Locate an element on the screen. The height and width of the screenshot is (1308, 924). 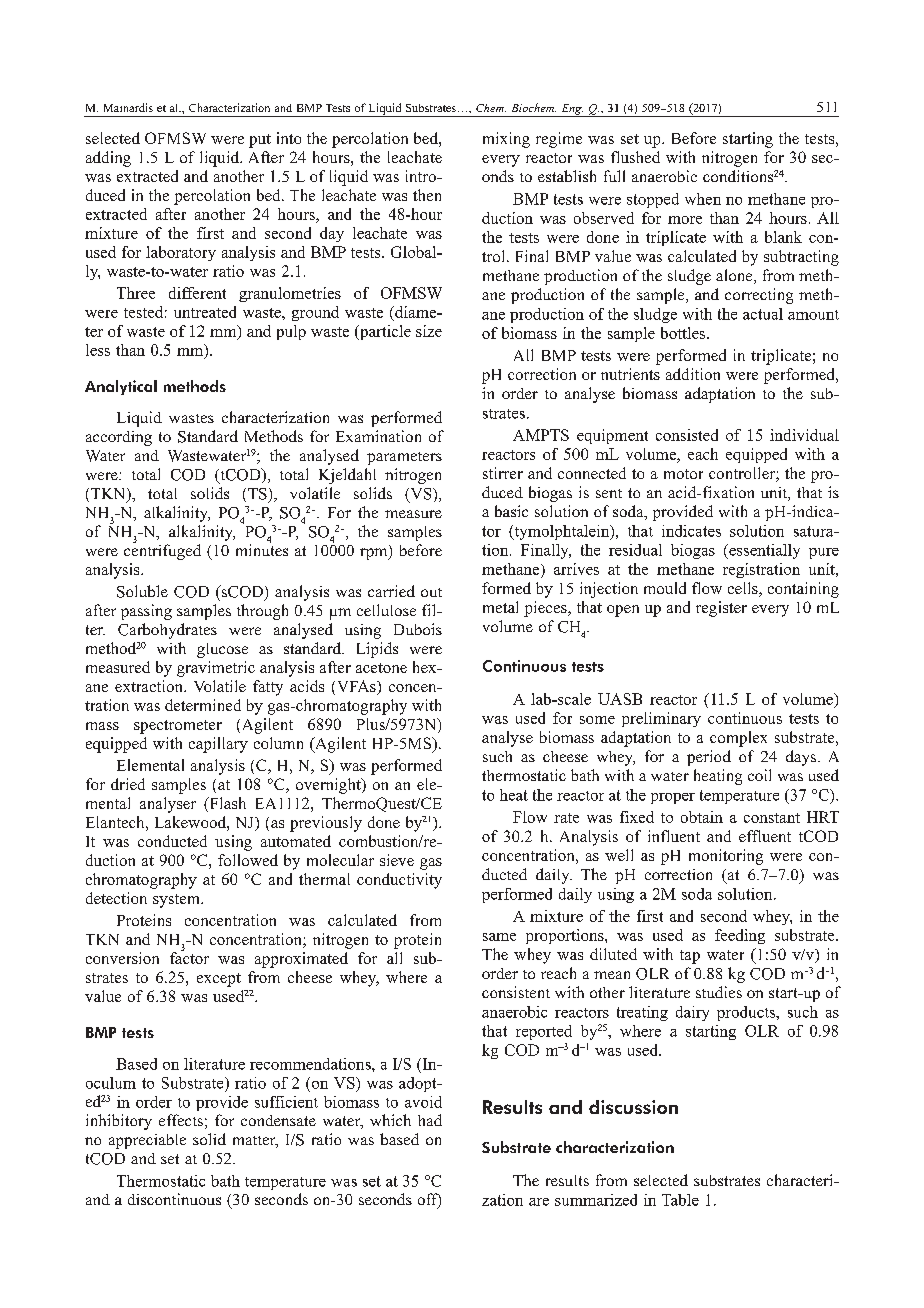
put is located at coordinates (260, 141).
